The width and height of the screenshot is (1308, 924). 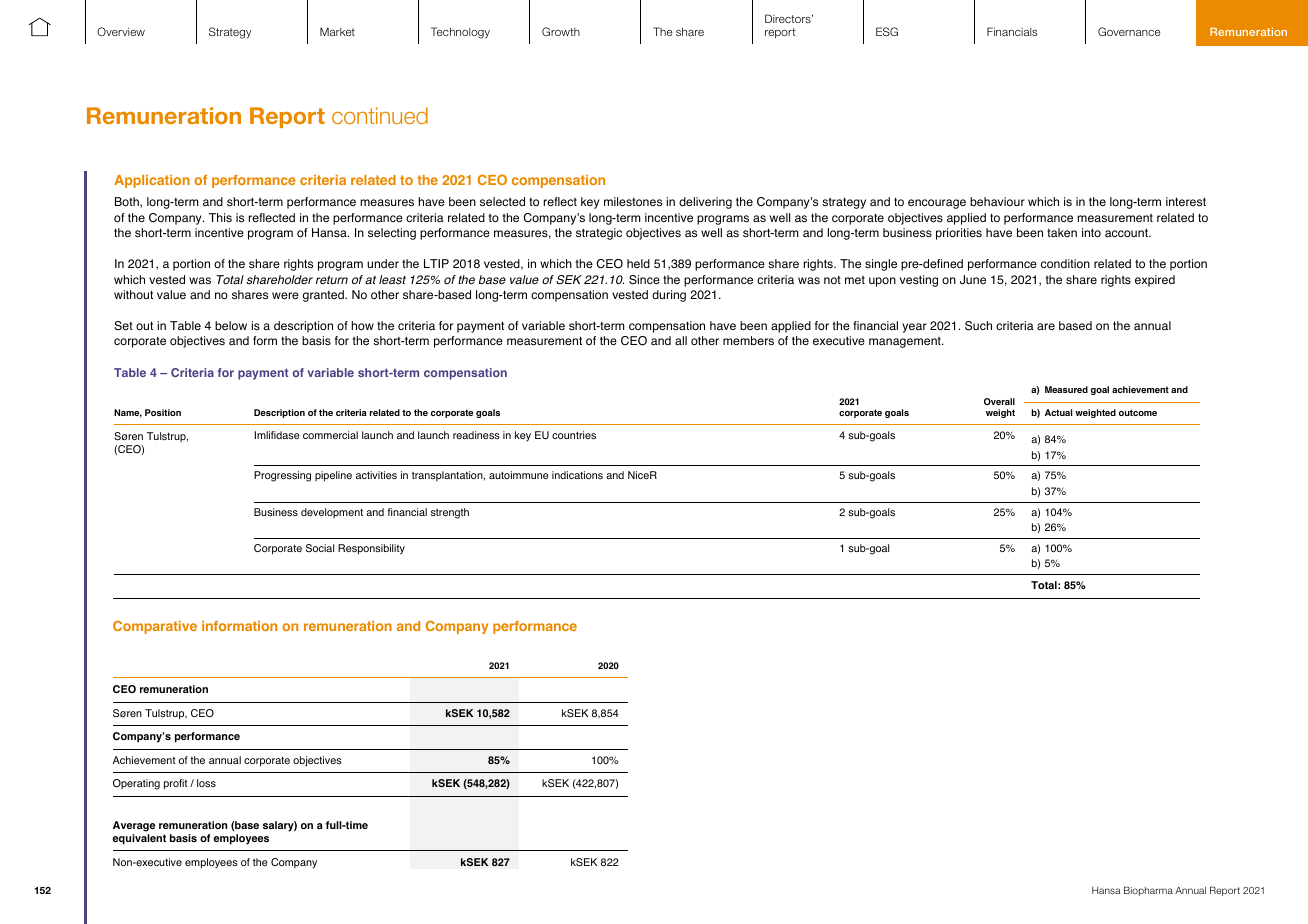 What do you see at coordinates (330, 435) in the screenshot?
I see `commercial` at bounding box center [330, 435].
